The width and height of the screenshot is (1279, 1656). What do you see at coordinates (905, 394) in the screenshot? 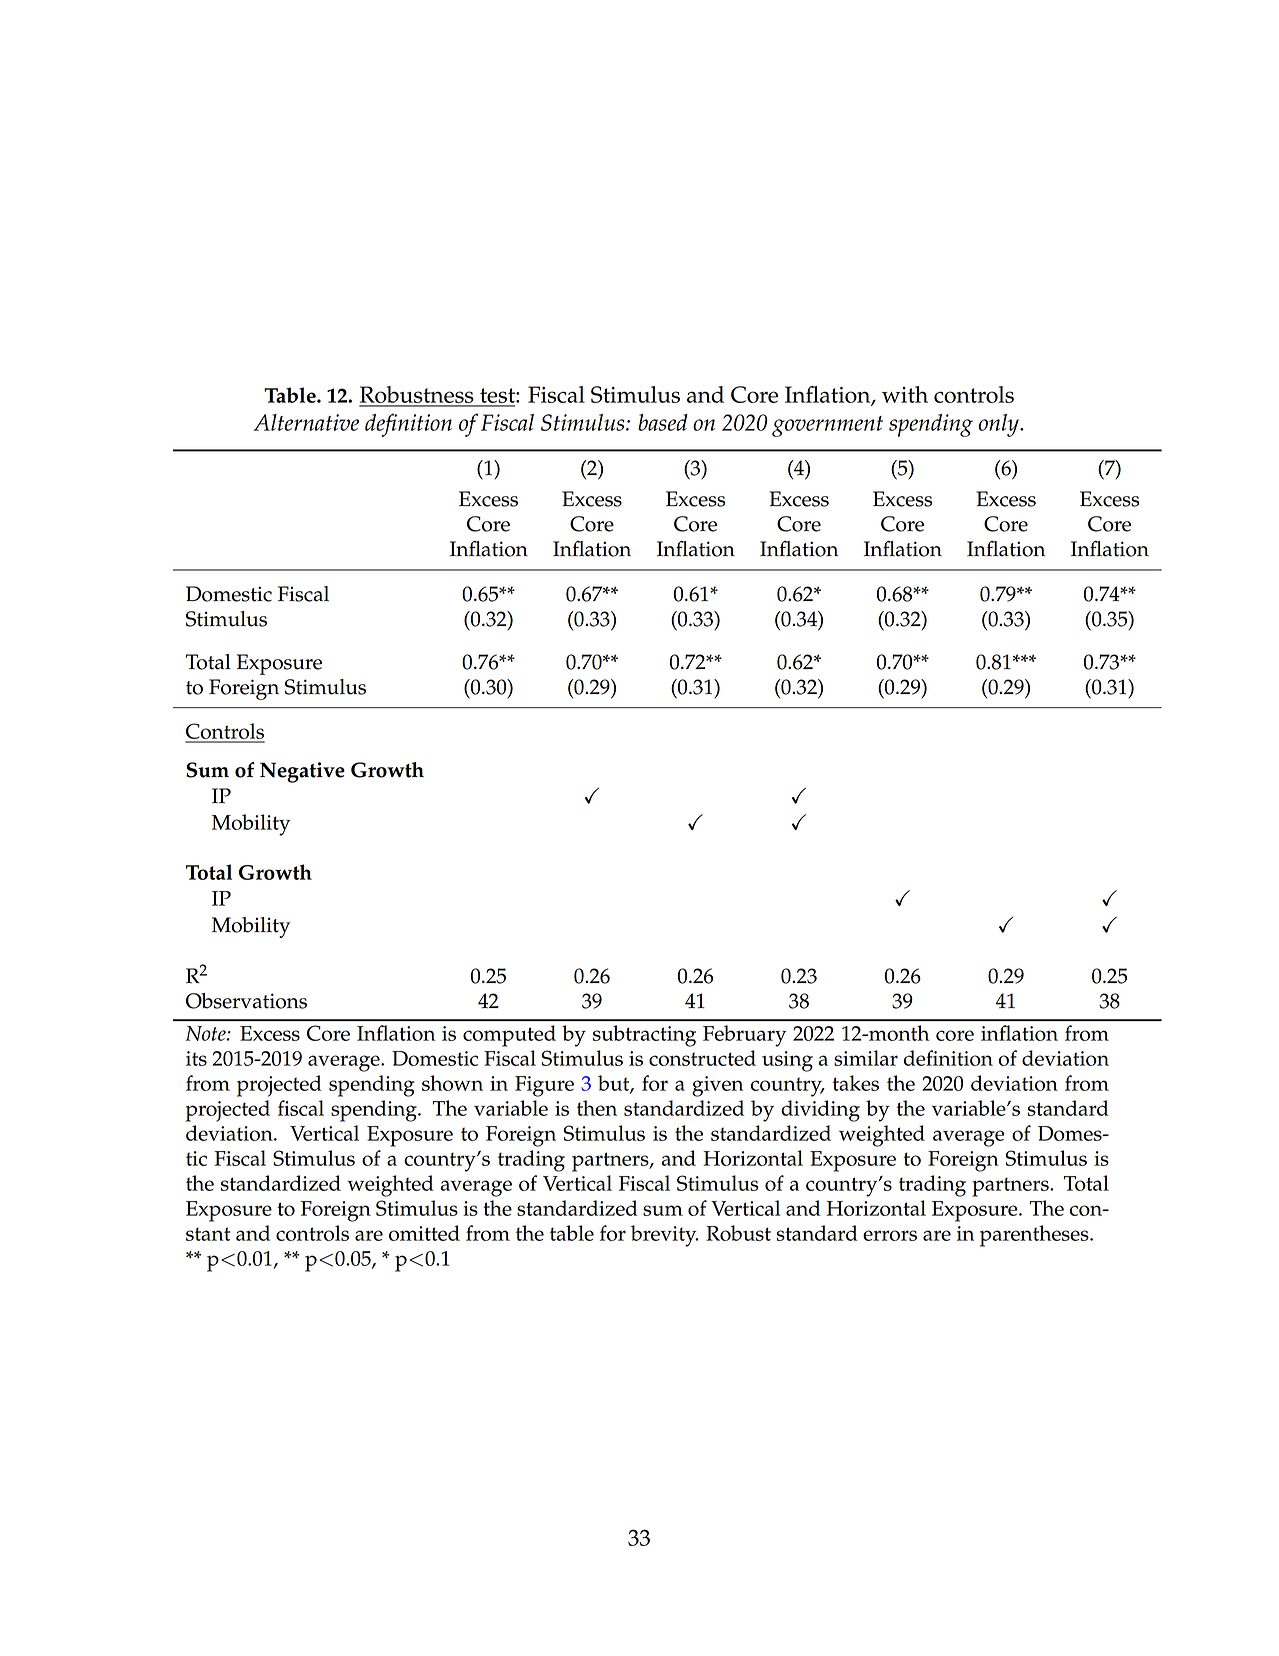
I see `with` at bounding box center [905, 394].
